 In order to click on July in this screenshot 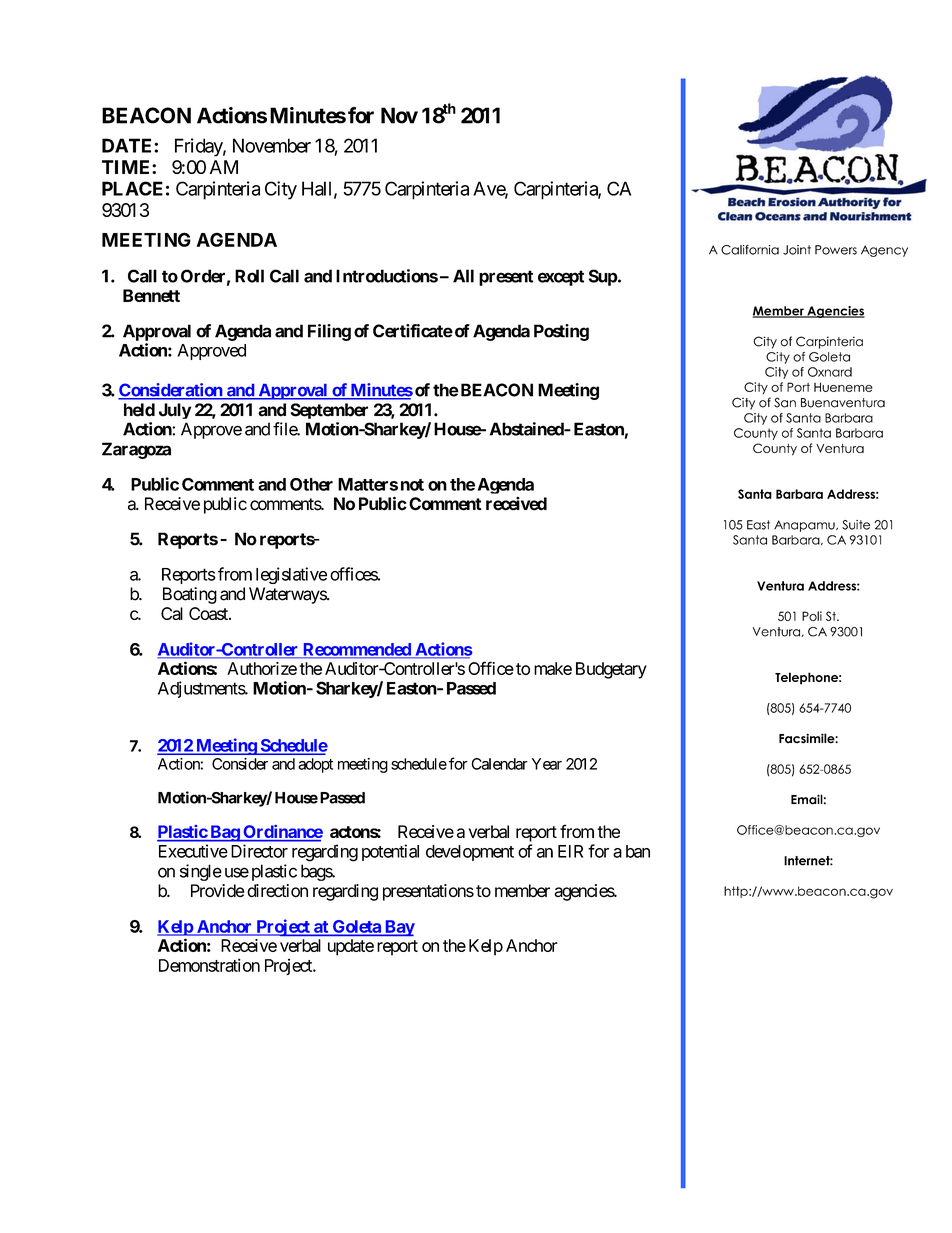, I will do `click(175, 411)`.
